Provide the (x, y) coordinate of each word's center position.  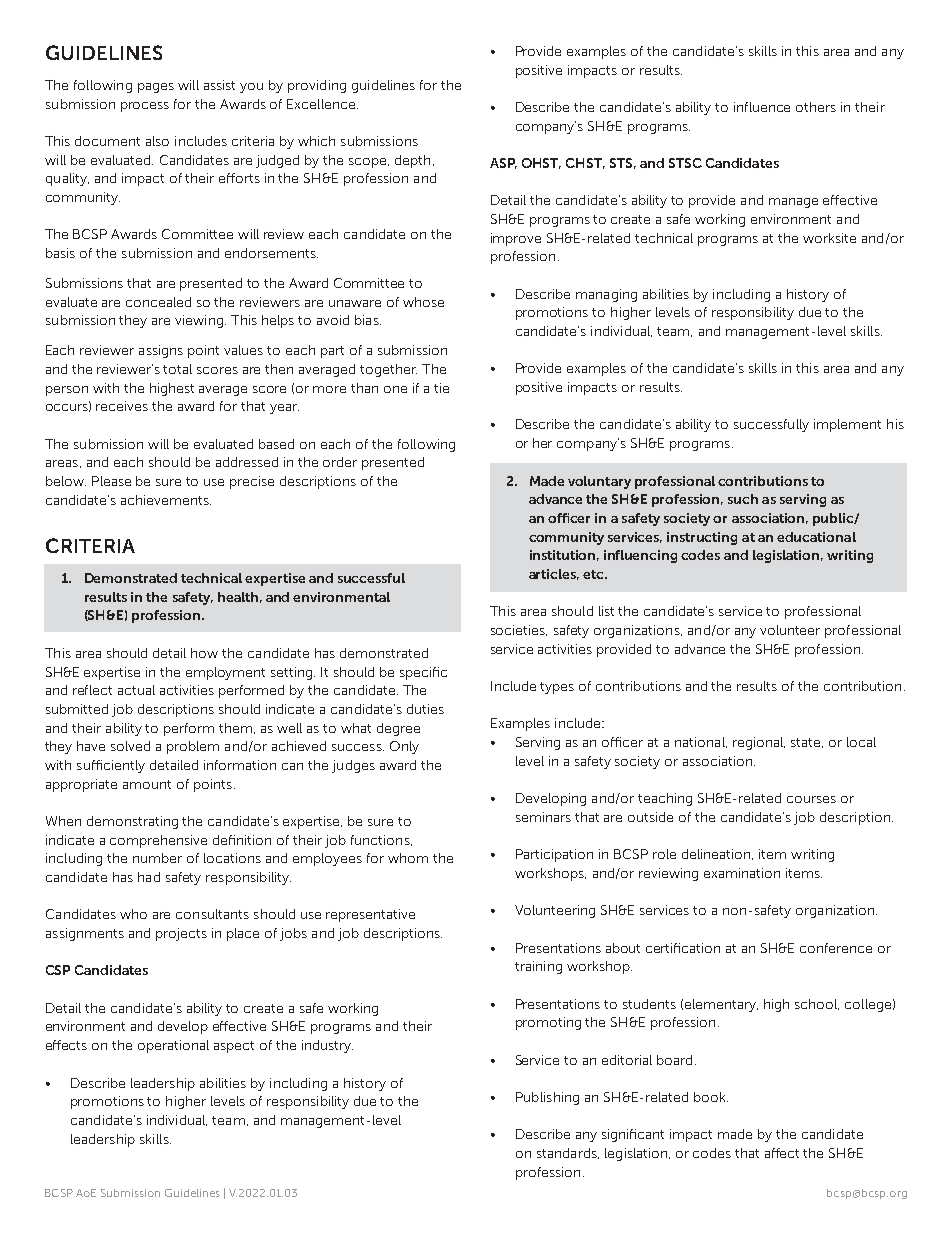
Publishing (547, 1098)
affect (782, 1153)
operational (173, 1046)
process (145, 107)
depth (412, 161)
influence (762, 107)
